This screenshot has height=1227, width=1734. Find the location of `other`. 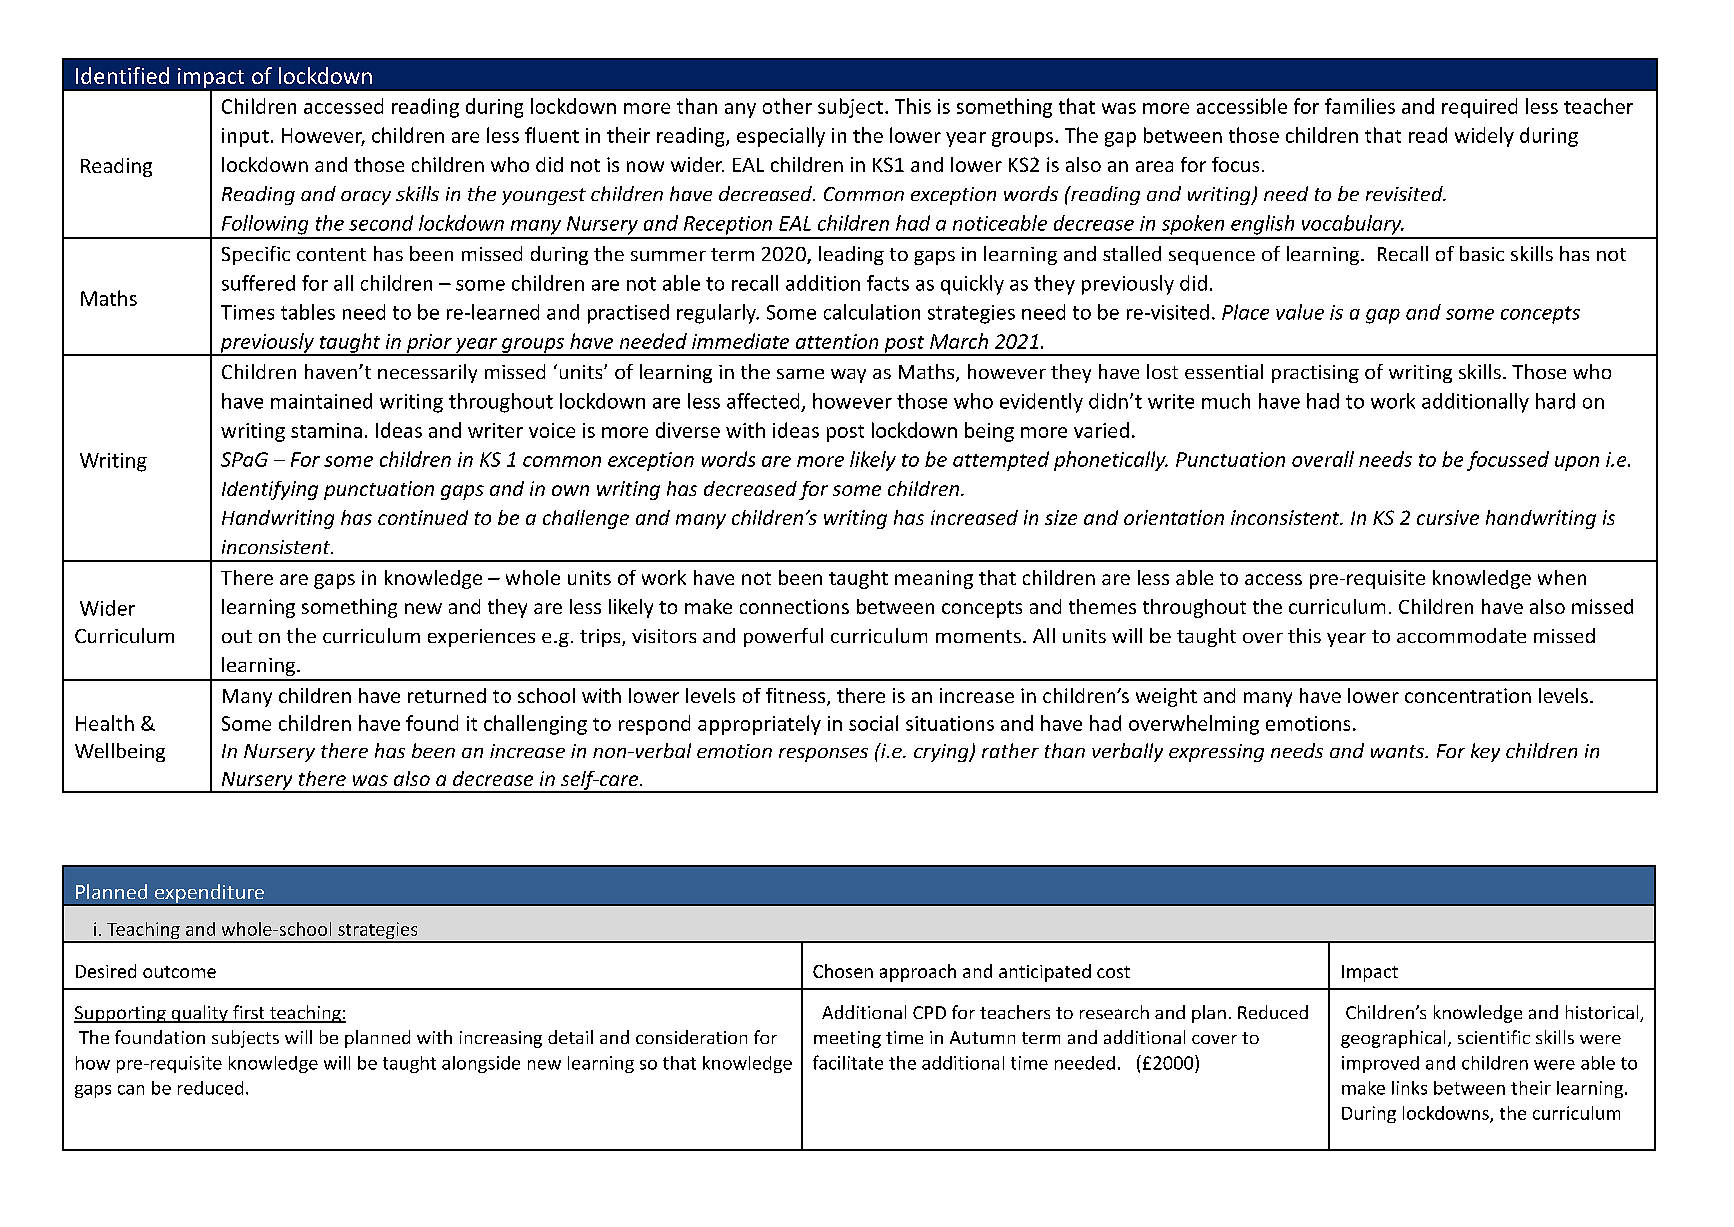

other is located at coordinates (787, 106).
